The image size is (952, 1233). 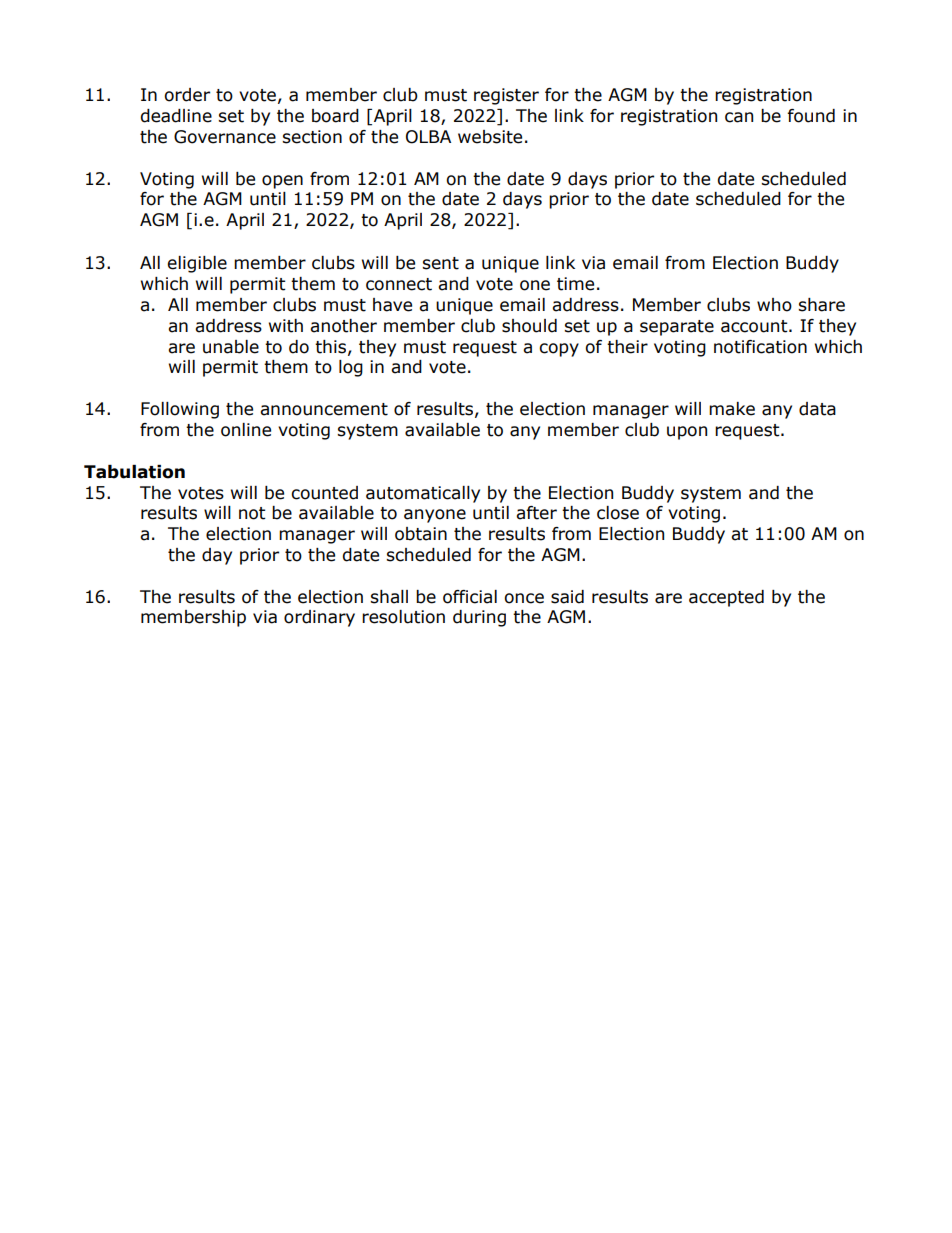 What do you see at coordinates (506, 96) in the page?
I see `register` at bounding box center [506, 96].
